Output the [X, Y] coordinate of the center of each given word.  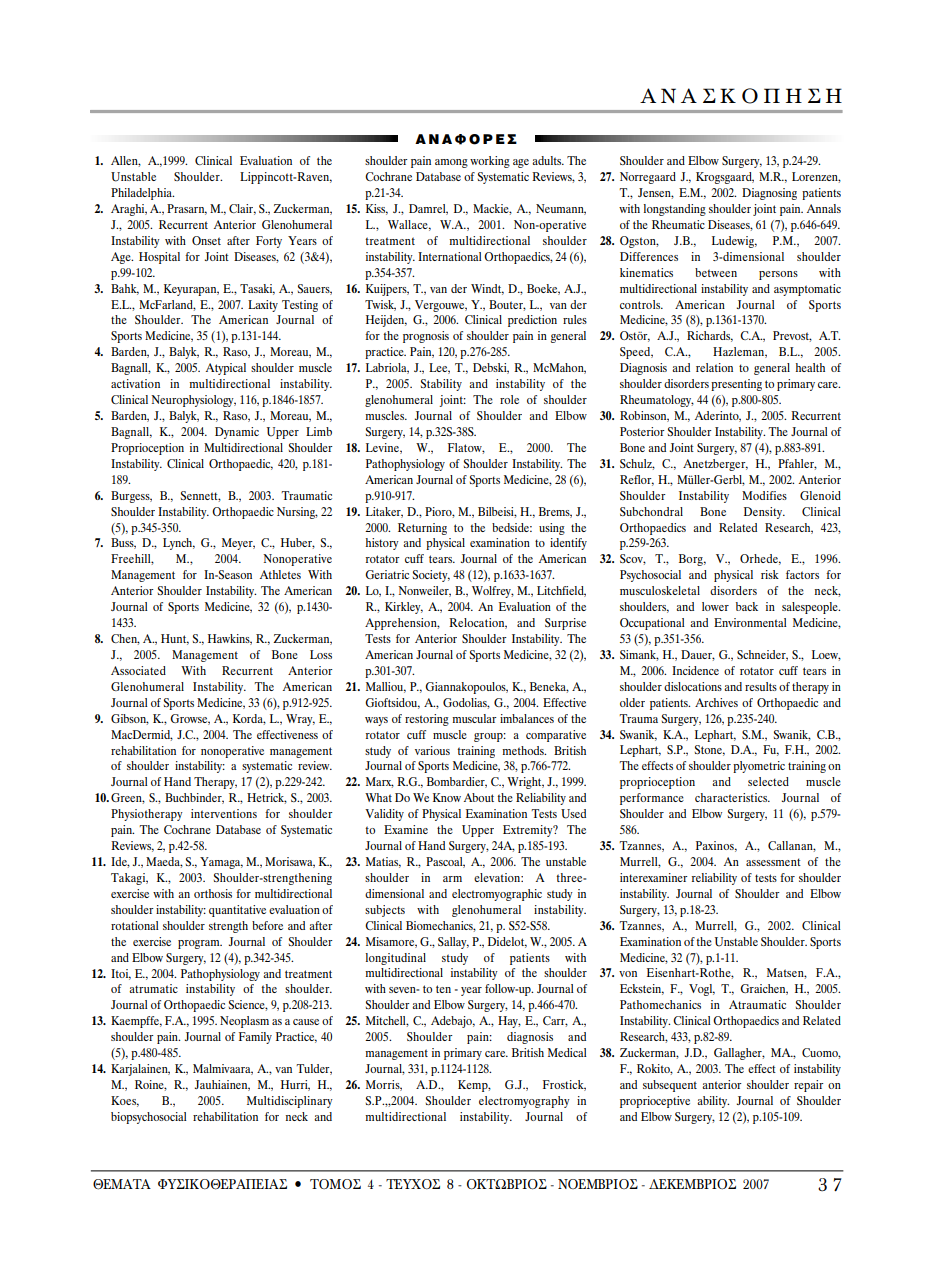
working [490, 162]
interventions [224, 813]
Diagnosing [769, 194]
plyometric [759, 767]
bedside [512, 527]
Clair [242, 209]
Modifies [764, 495]
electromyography [524, 1102]
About [479, 797]
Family [255, 1038]
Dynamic [237, 433]
